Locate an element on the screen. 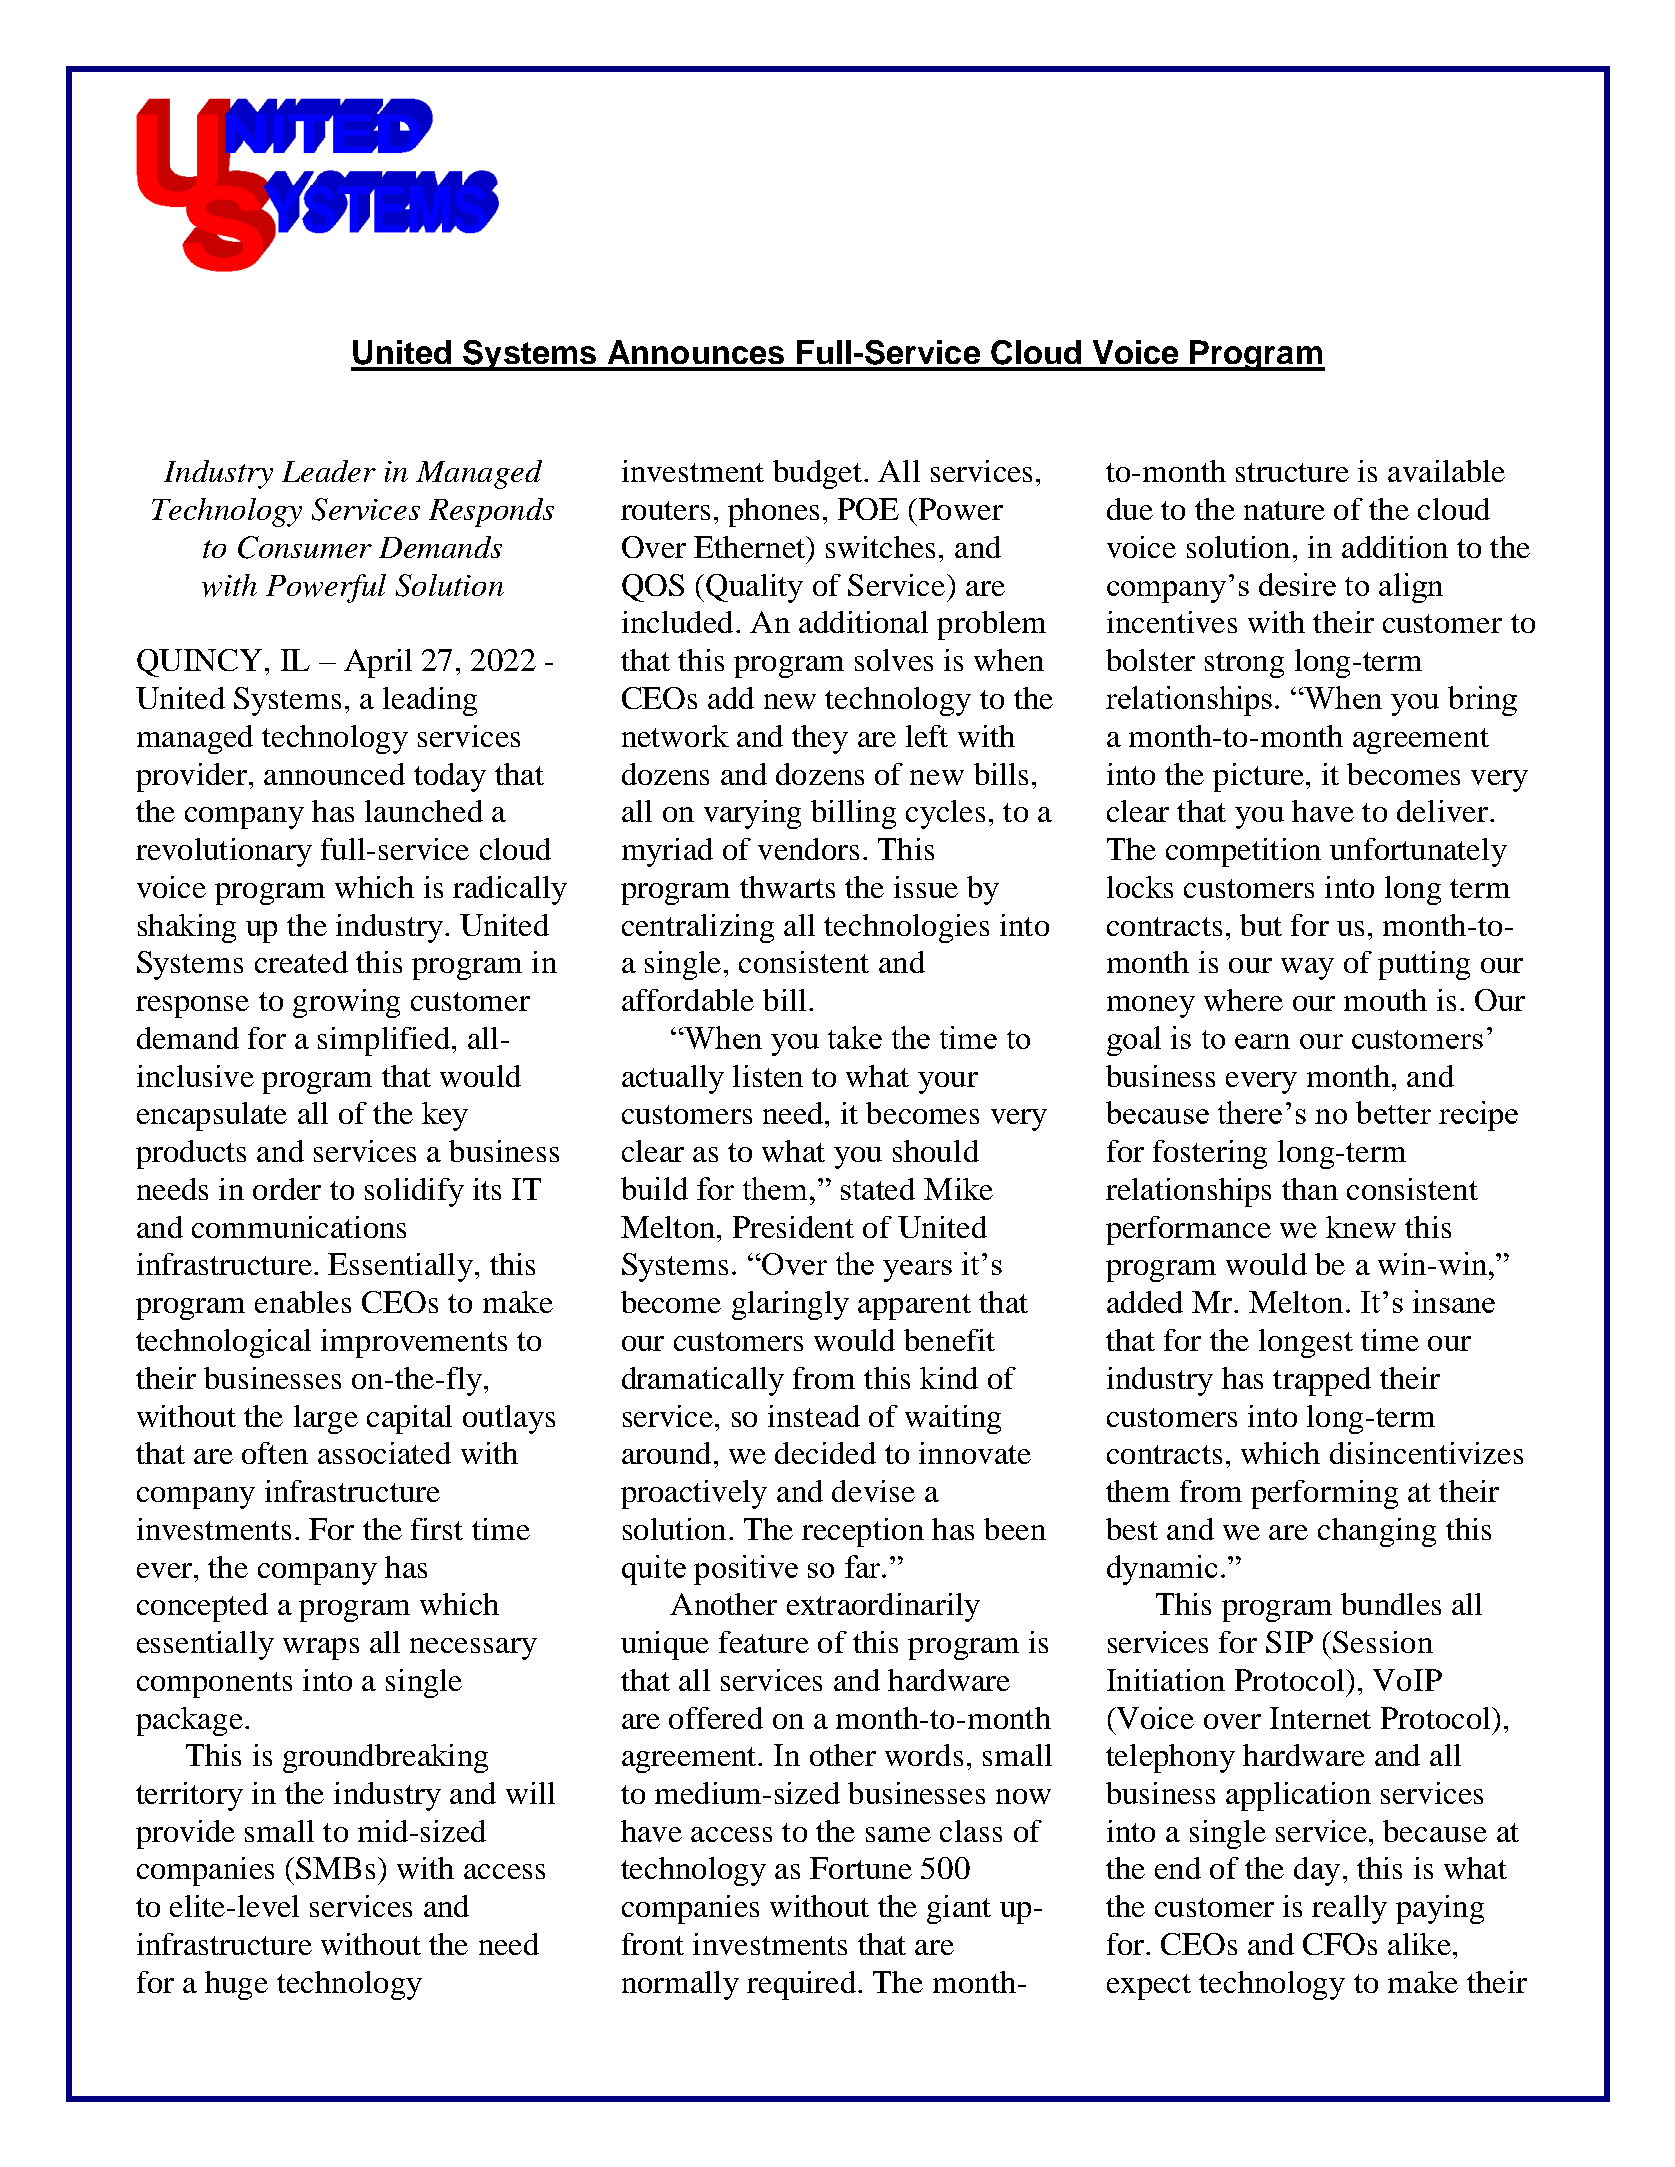 The width and height of the screenshot is (1675, 2167). revolutionary is located at coordinates (224, 852).
